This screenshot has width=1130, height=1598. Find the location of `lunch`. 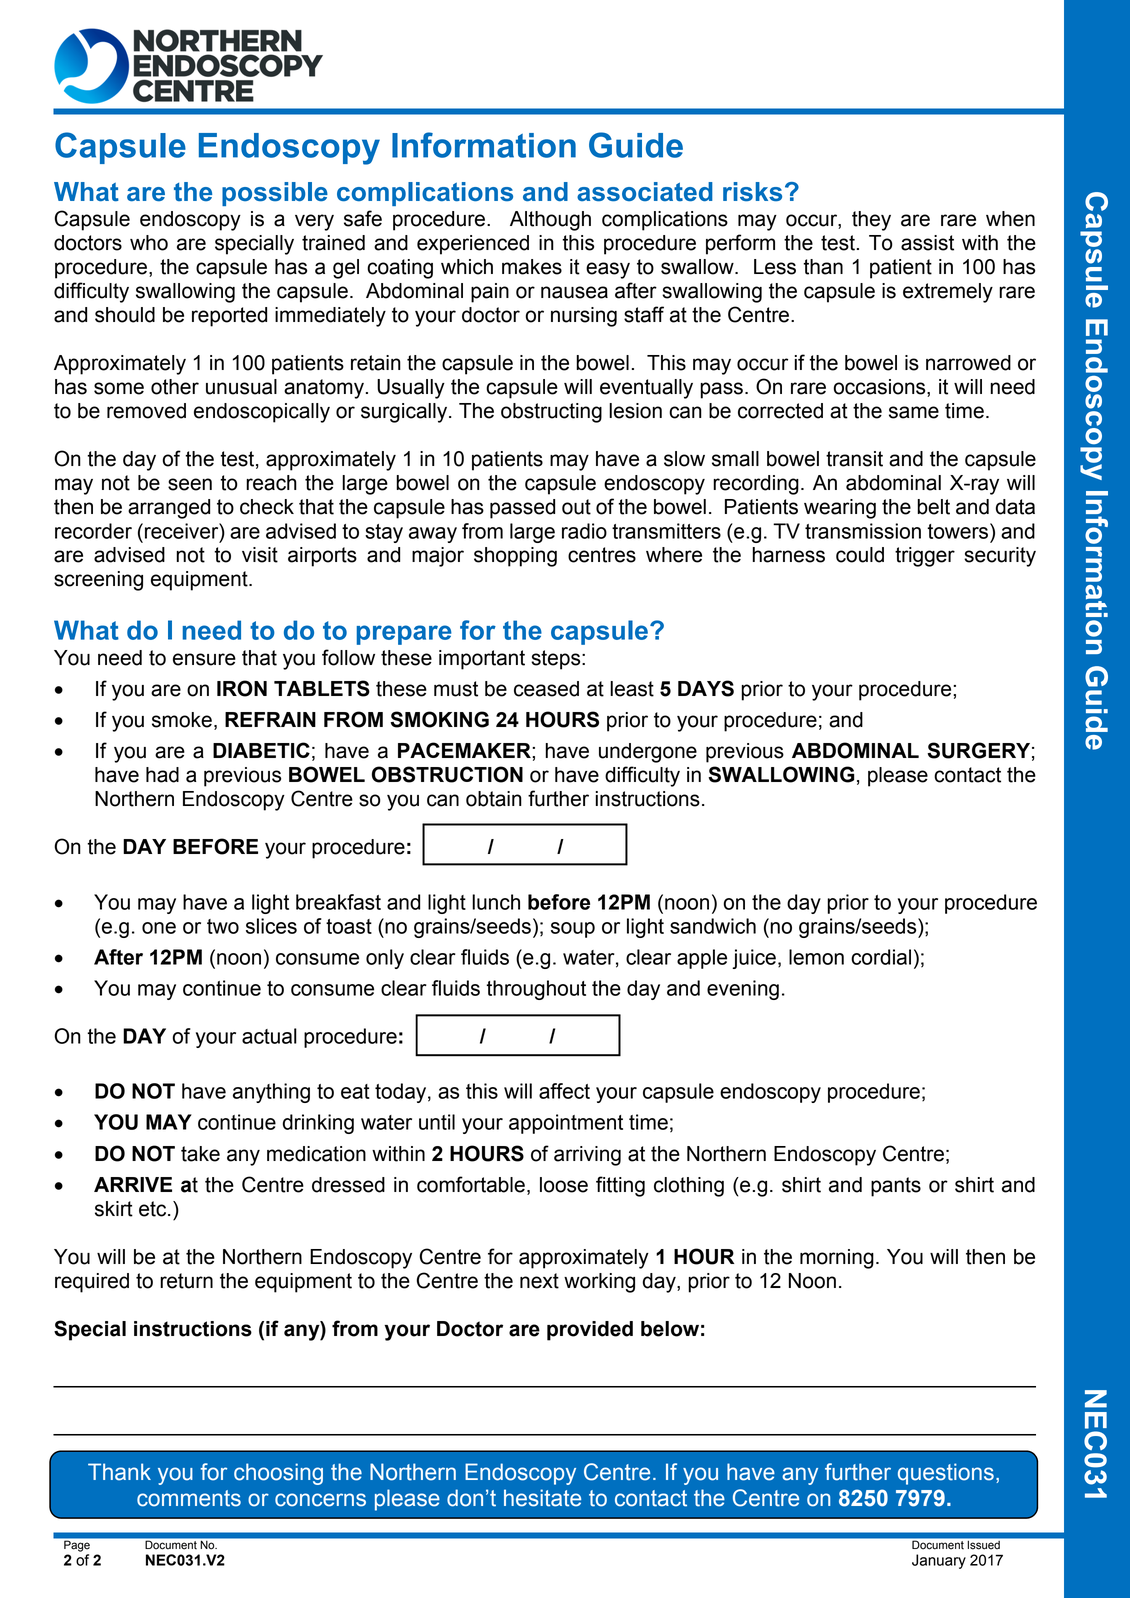

lunch is located at coordinates (496, 902).
